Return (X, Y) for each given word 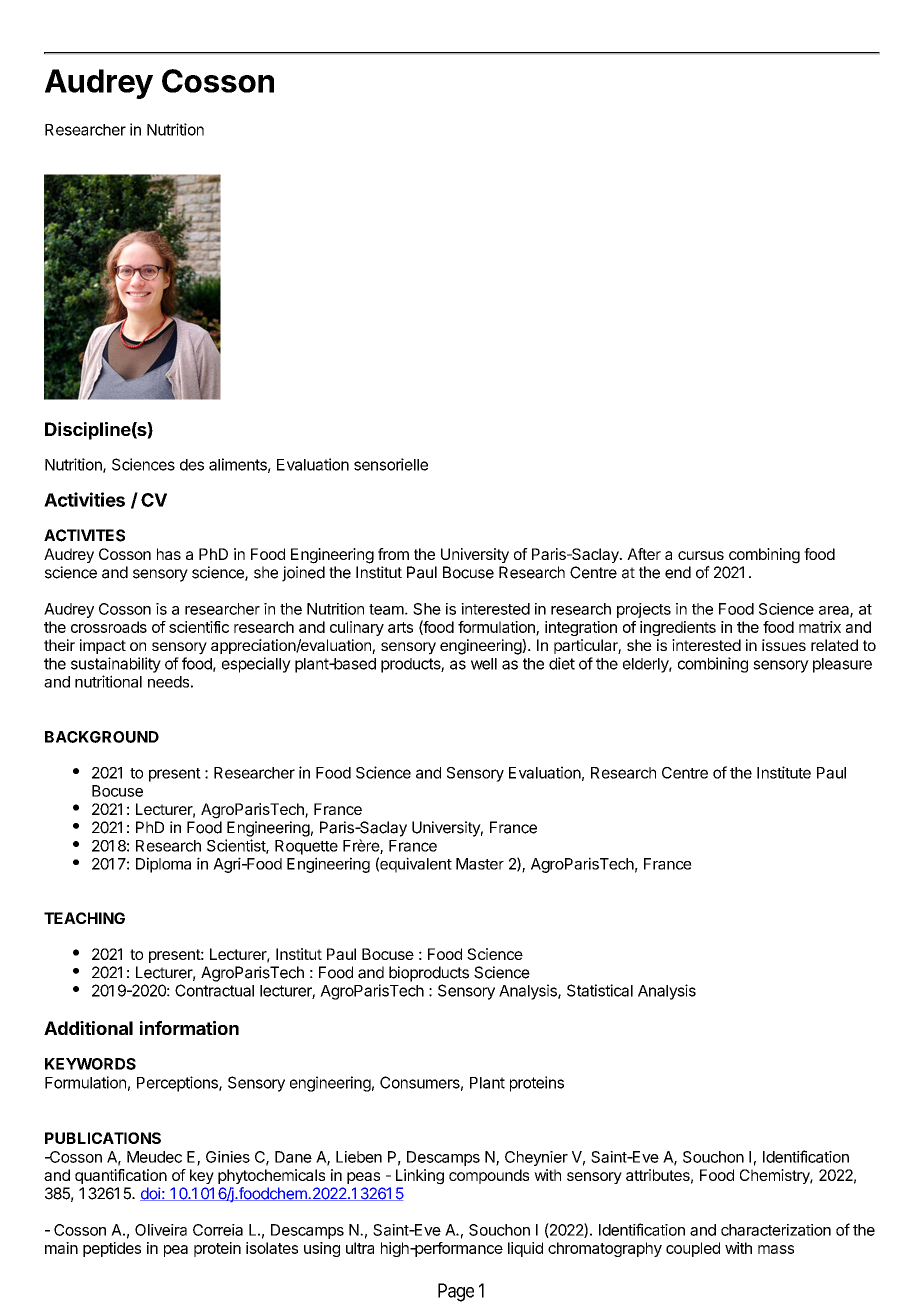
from (393, 554)
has (169, 554)
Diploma (163, 865)
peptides (112, 1249)
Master (480, 864)
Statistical (600, 990)
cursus (701, 555)
